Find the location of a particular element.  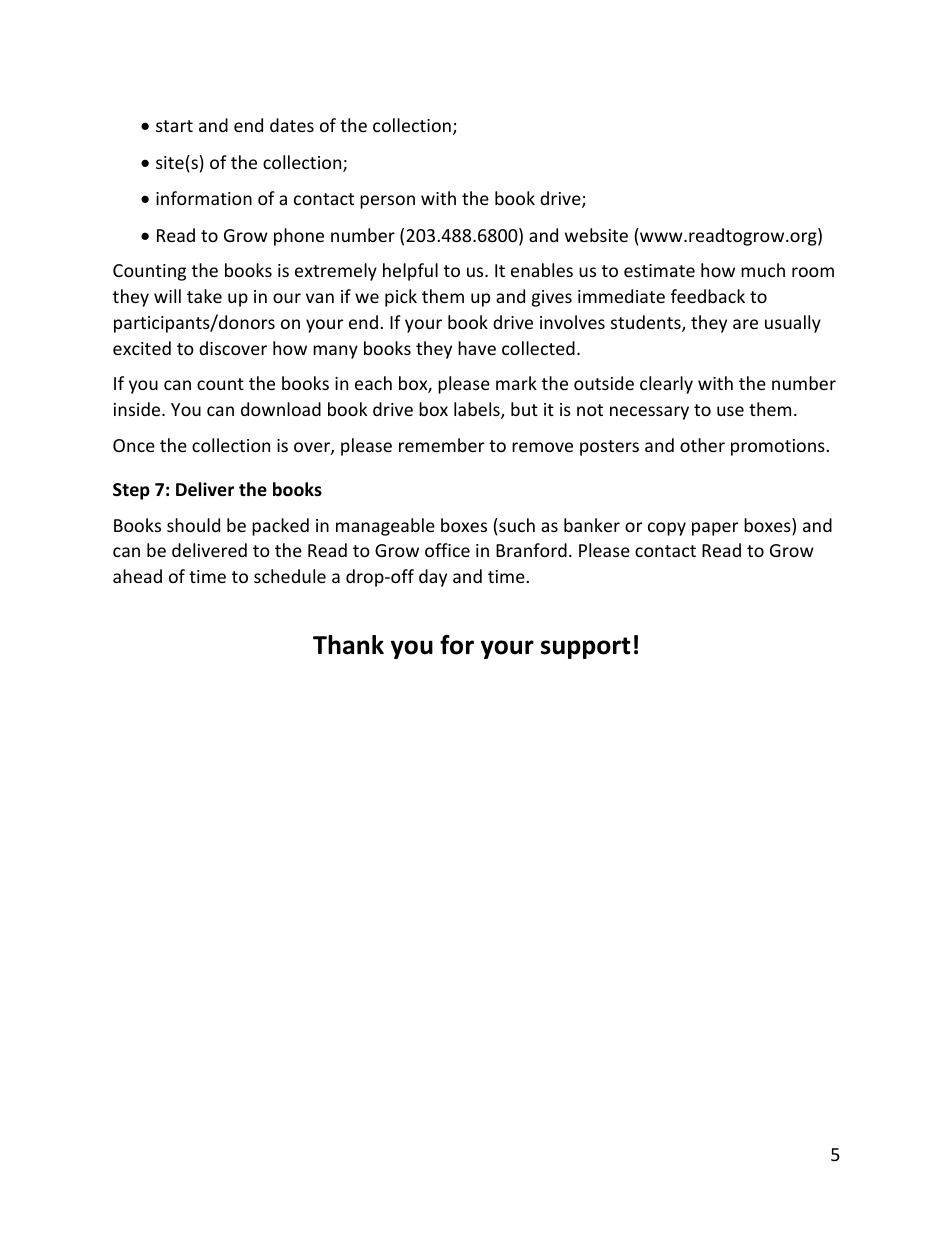

estimate is located at coordinates (659, 270).
